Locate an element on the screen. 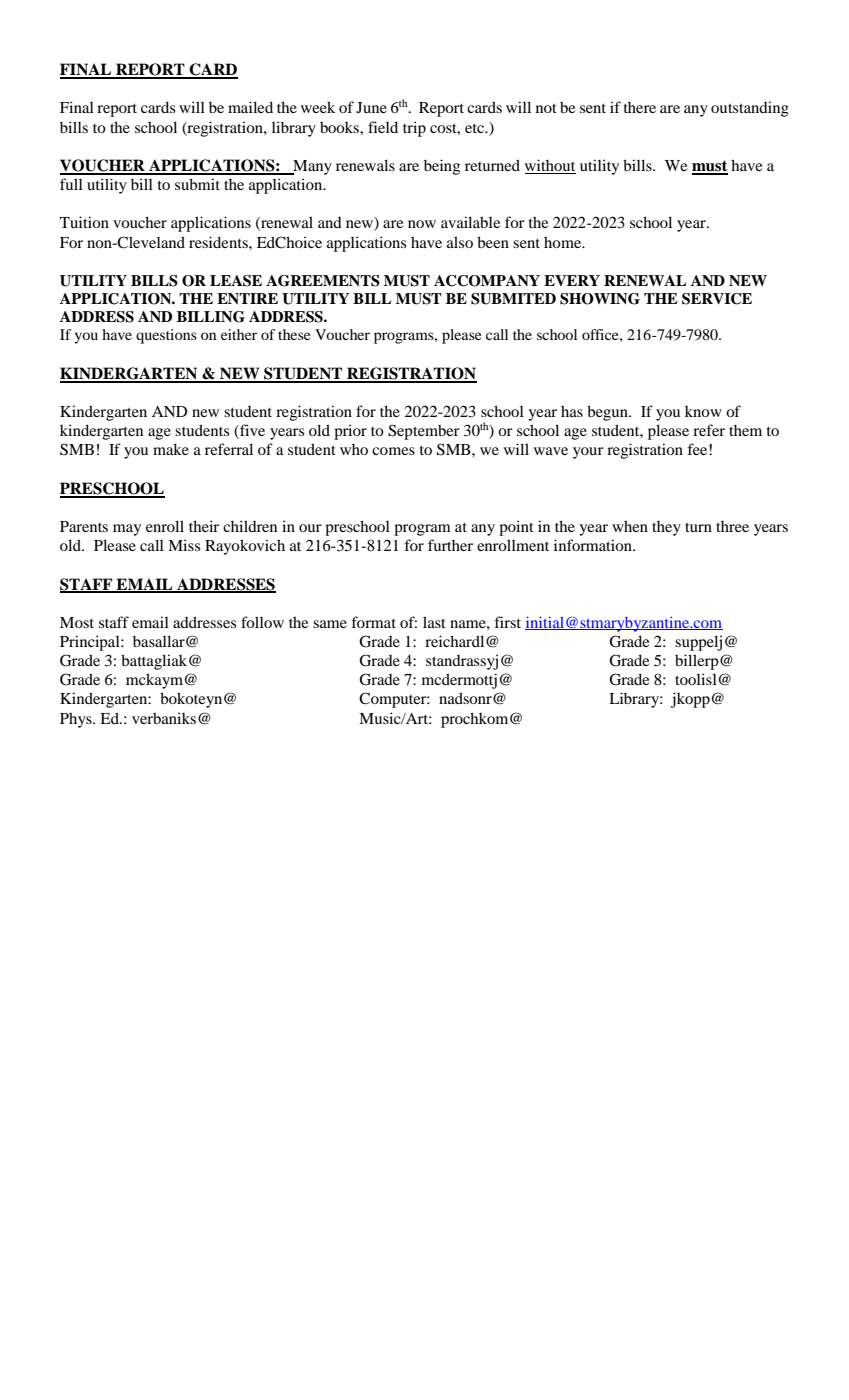  Phys is located at coordinates (77, 720).
